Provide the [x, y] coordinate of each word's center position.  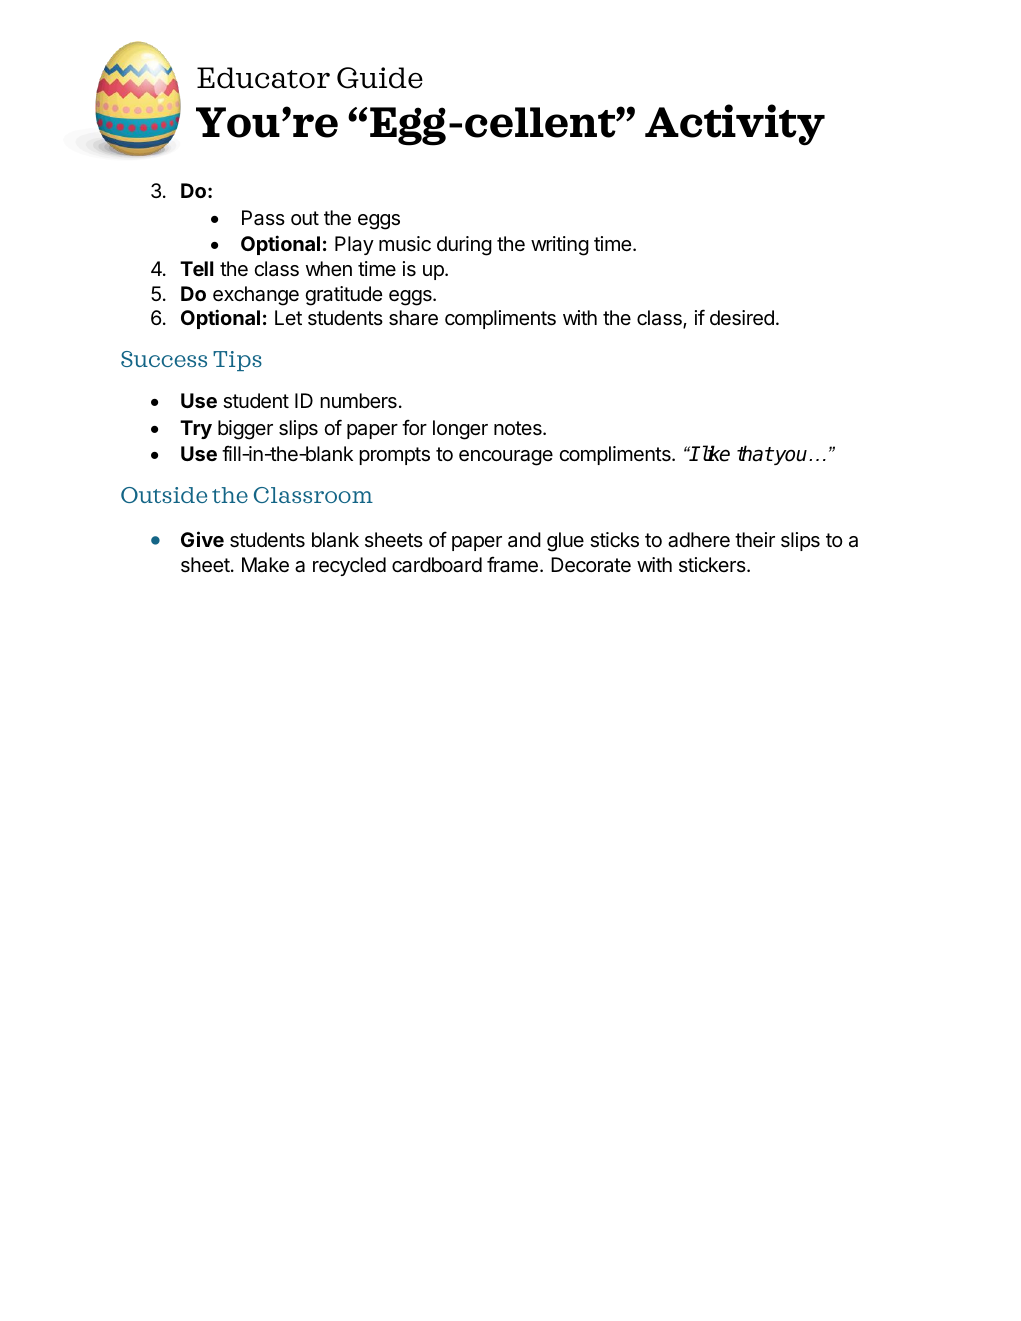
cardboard [437, 565]
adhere [699, 540]
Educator [263, 78]
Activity [735, 125]
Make [265, 565]
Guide [380, 78]
